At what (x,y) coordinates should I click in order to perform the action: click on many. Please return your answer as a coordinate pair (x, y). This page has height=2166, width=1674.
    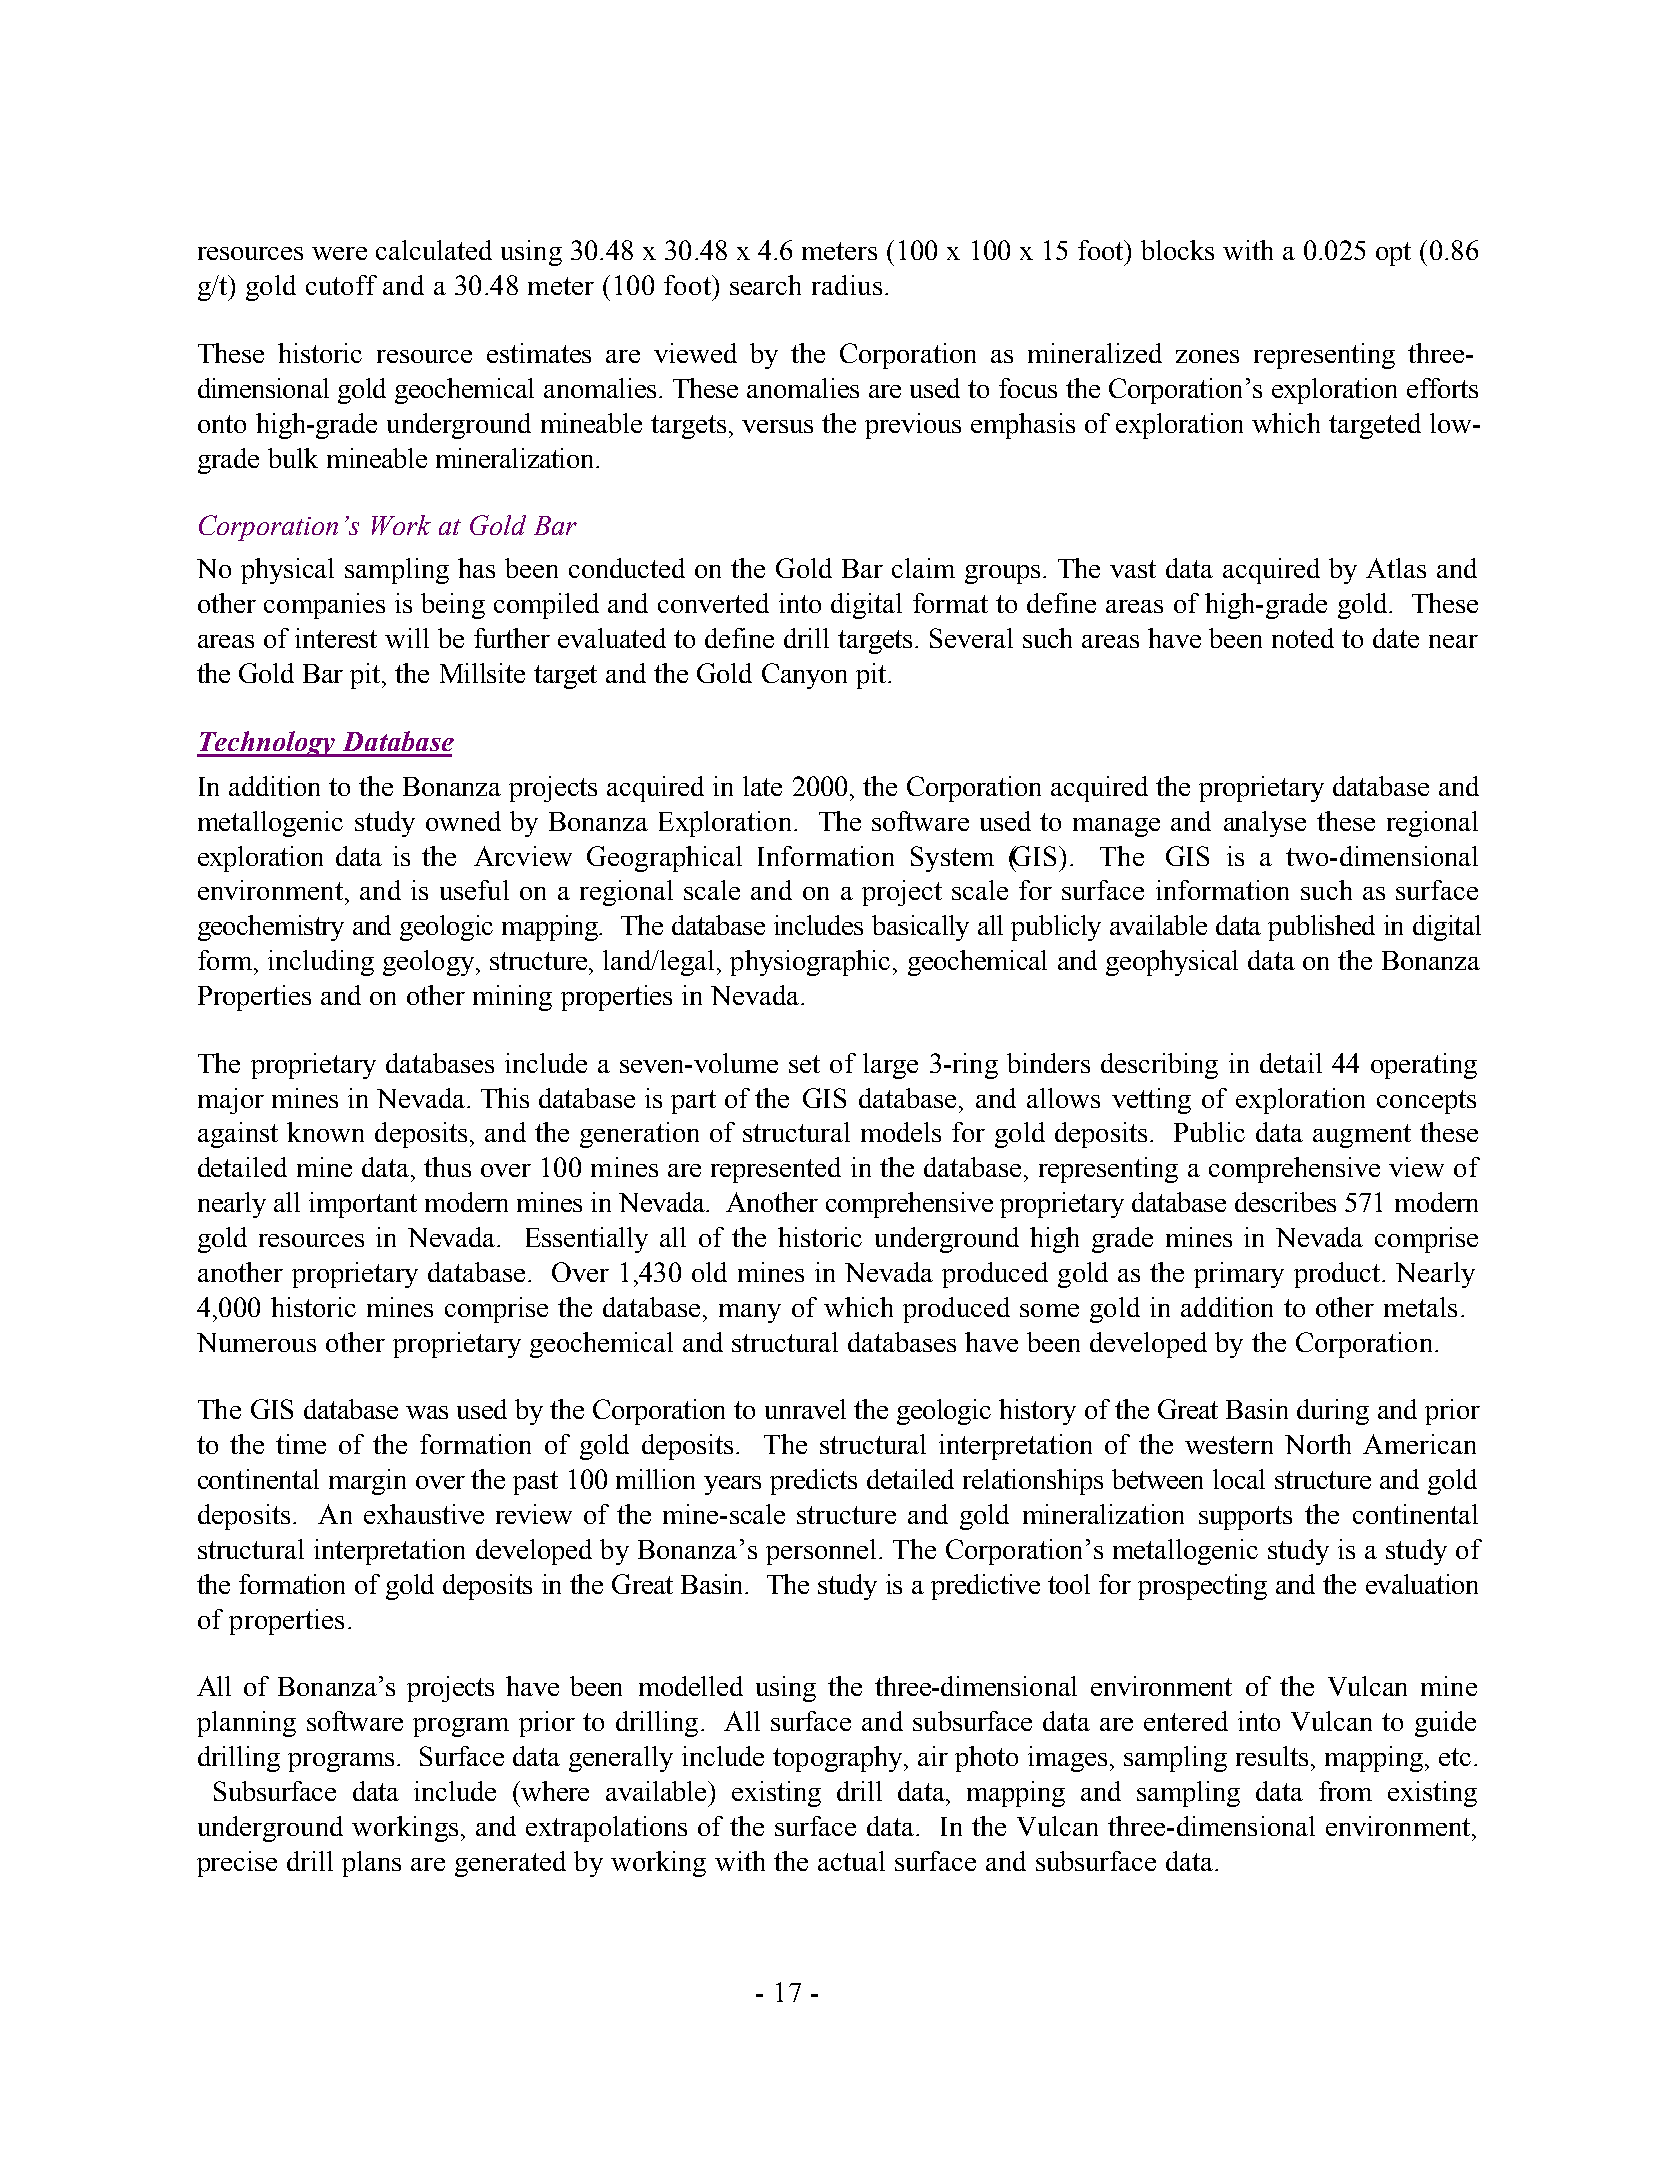
    Looking at the image, I should click on (750, 1313).
